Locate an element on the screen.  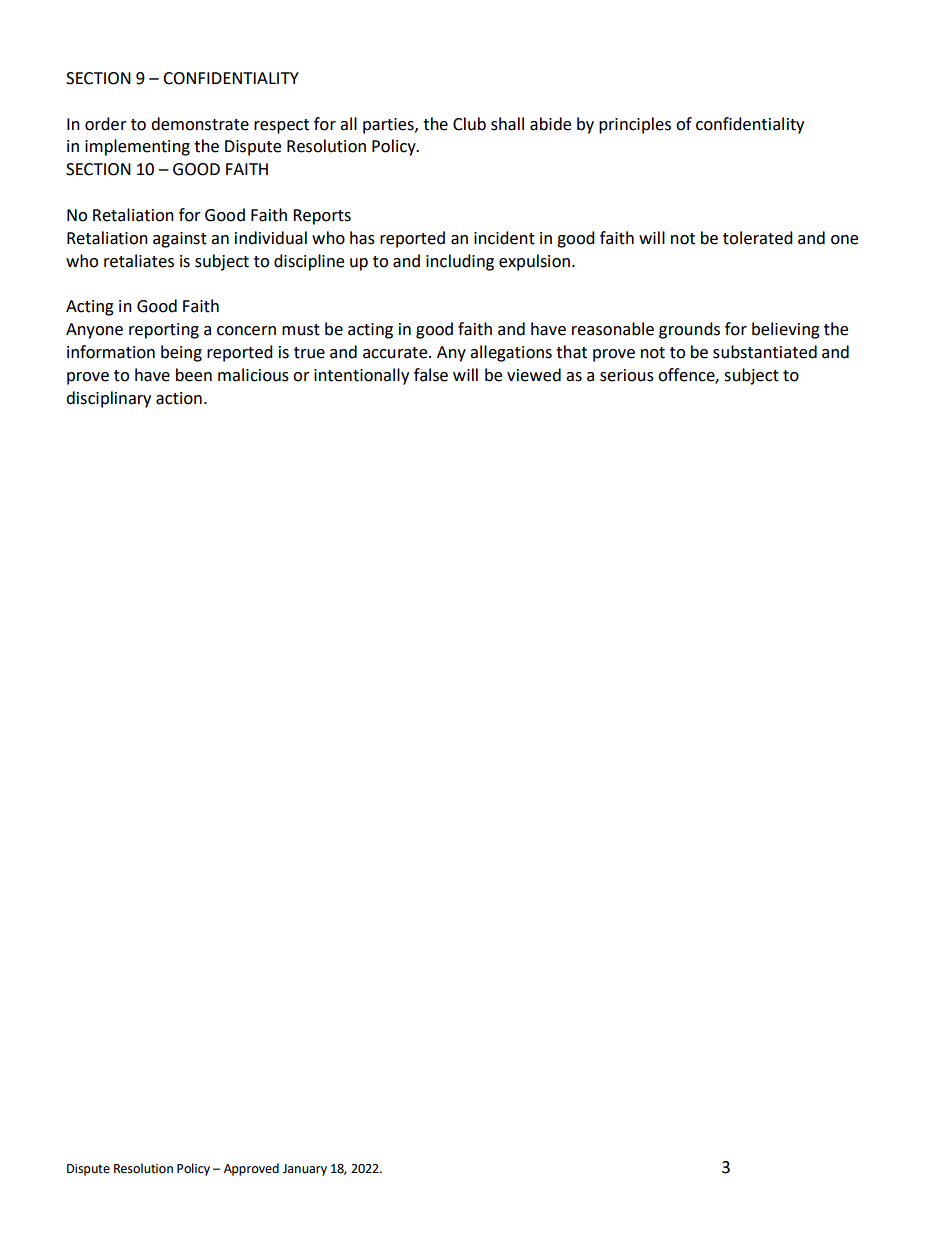
principles is located at coordinates (635, 125).
